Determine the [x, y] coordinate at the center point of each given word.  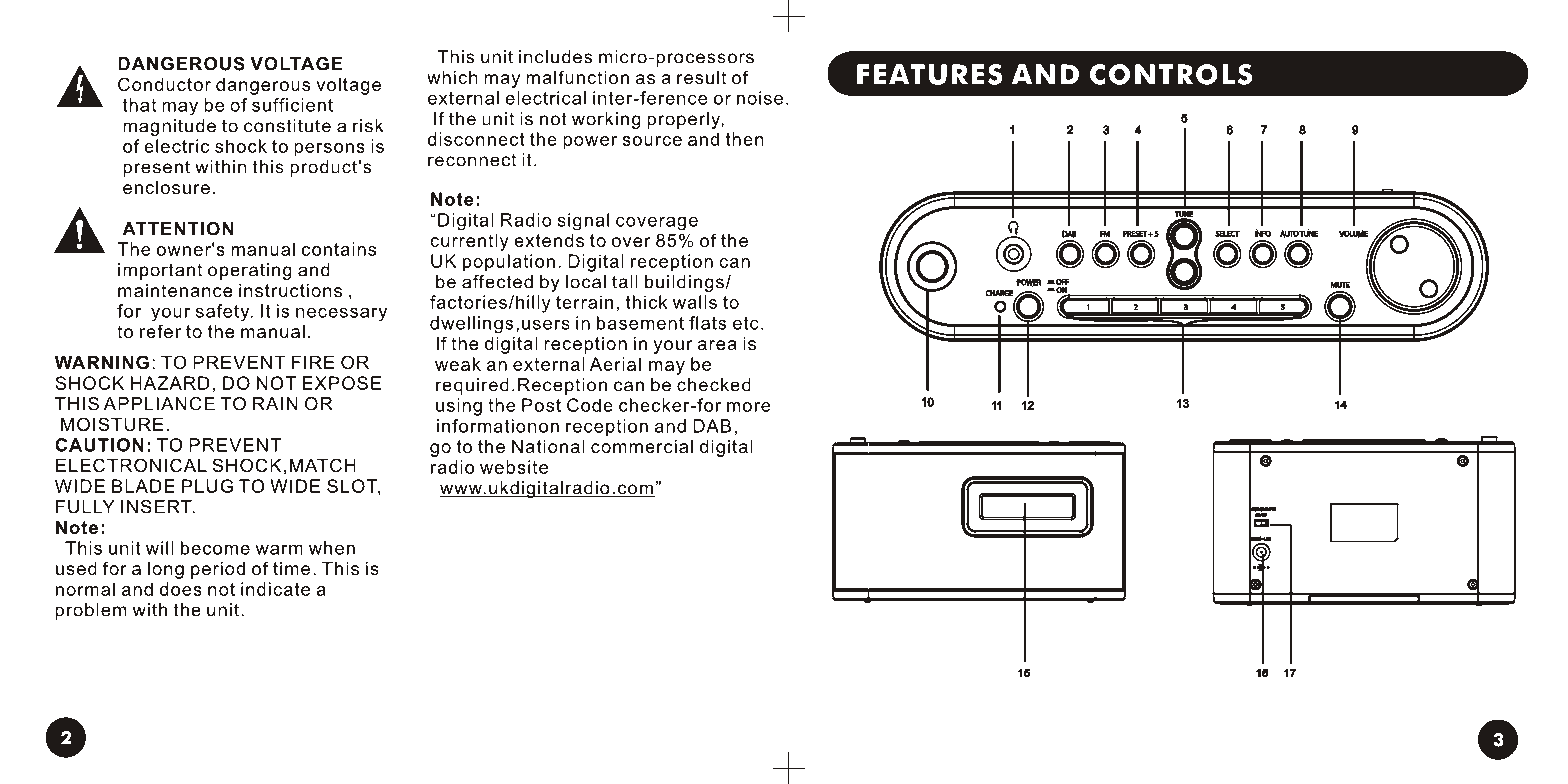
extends [549, 240]
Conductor [164, 84]
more [748, 407]
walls [695, 302]
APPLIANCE [159, 404]
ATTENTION [178, 229]
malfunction [577, 77]
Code [590, 405]
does [181, 589]
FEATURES [930, 74]
